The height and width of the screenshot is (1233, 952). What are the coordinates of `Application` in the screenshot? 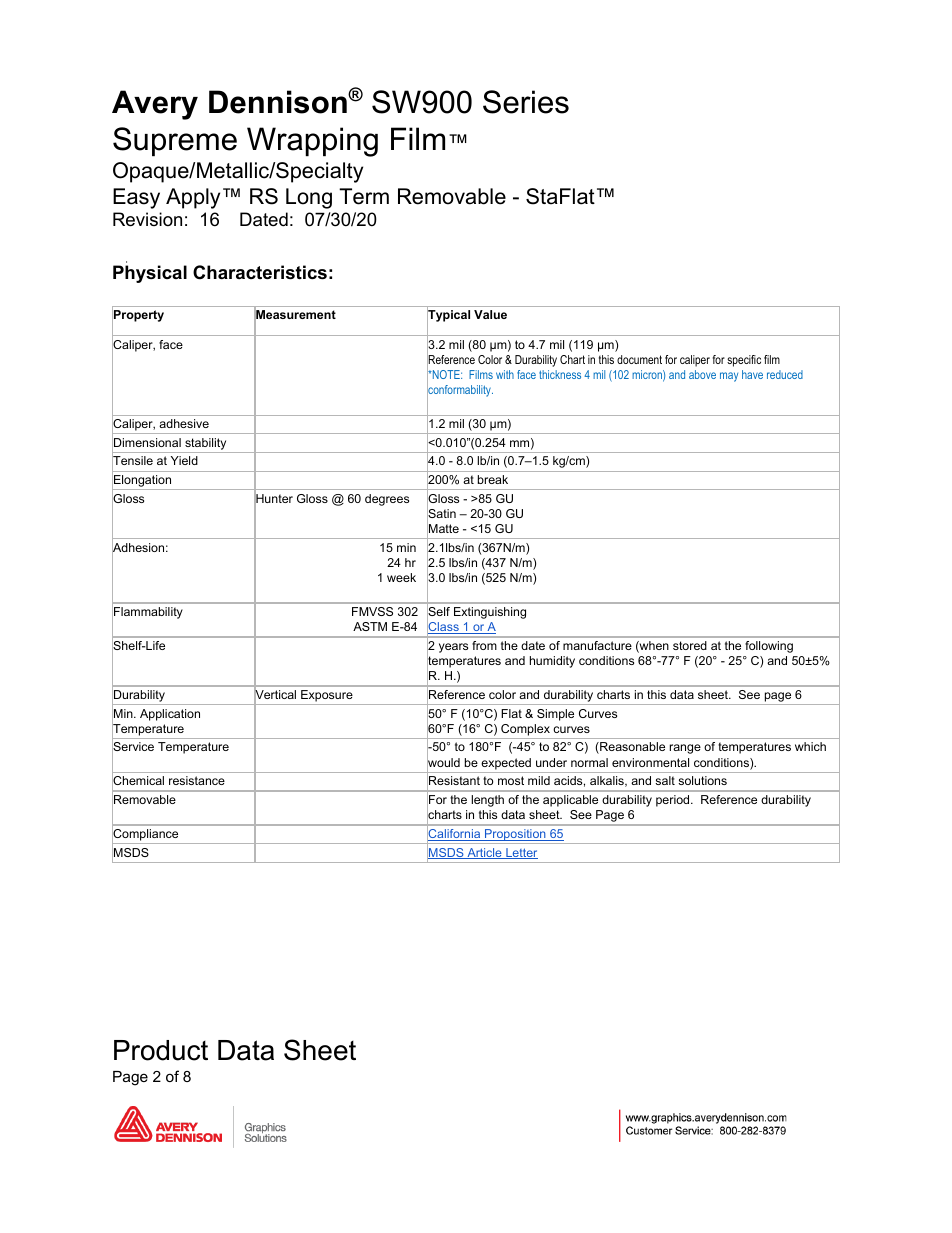 It's located at (170, 715).
